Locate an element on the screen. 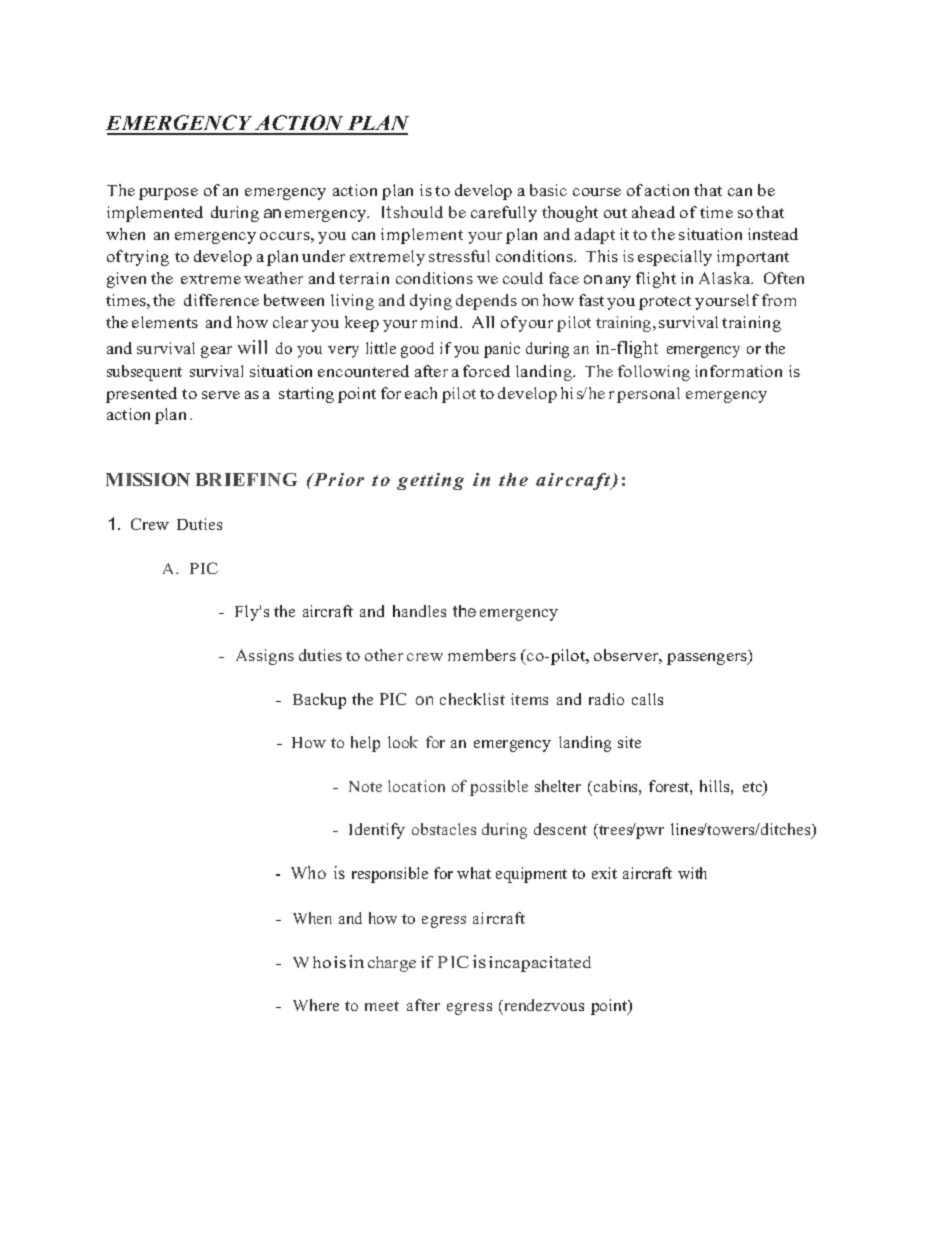 Image resolution: width=952 pixels, height=1233 pixels. ahead is located at coordinates (653, 212).
